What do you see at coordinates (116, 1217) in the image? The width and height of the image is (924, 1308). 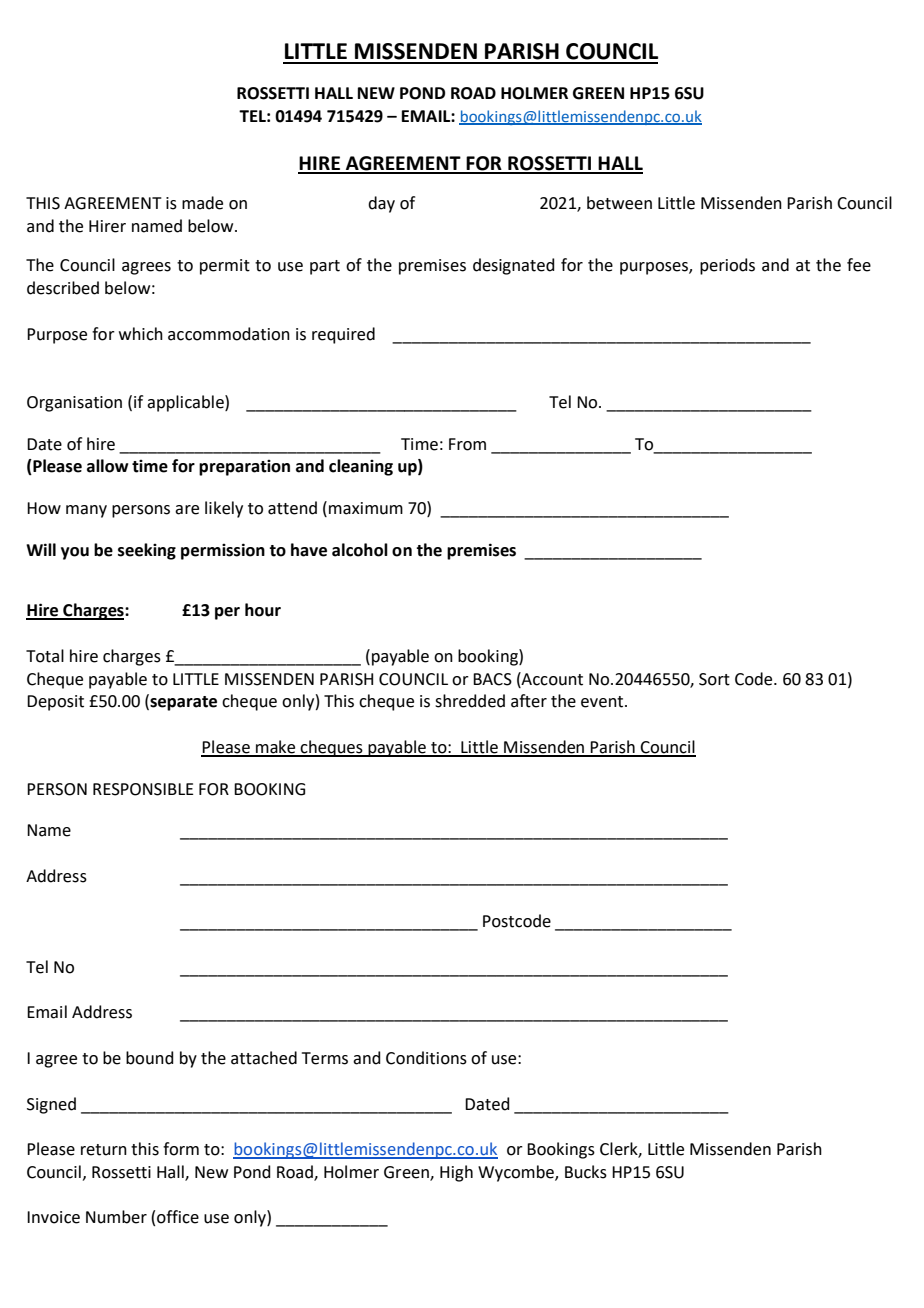 I see `Number` at bounding box center [116, 1217].
